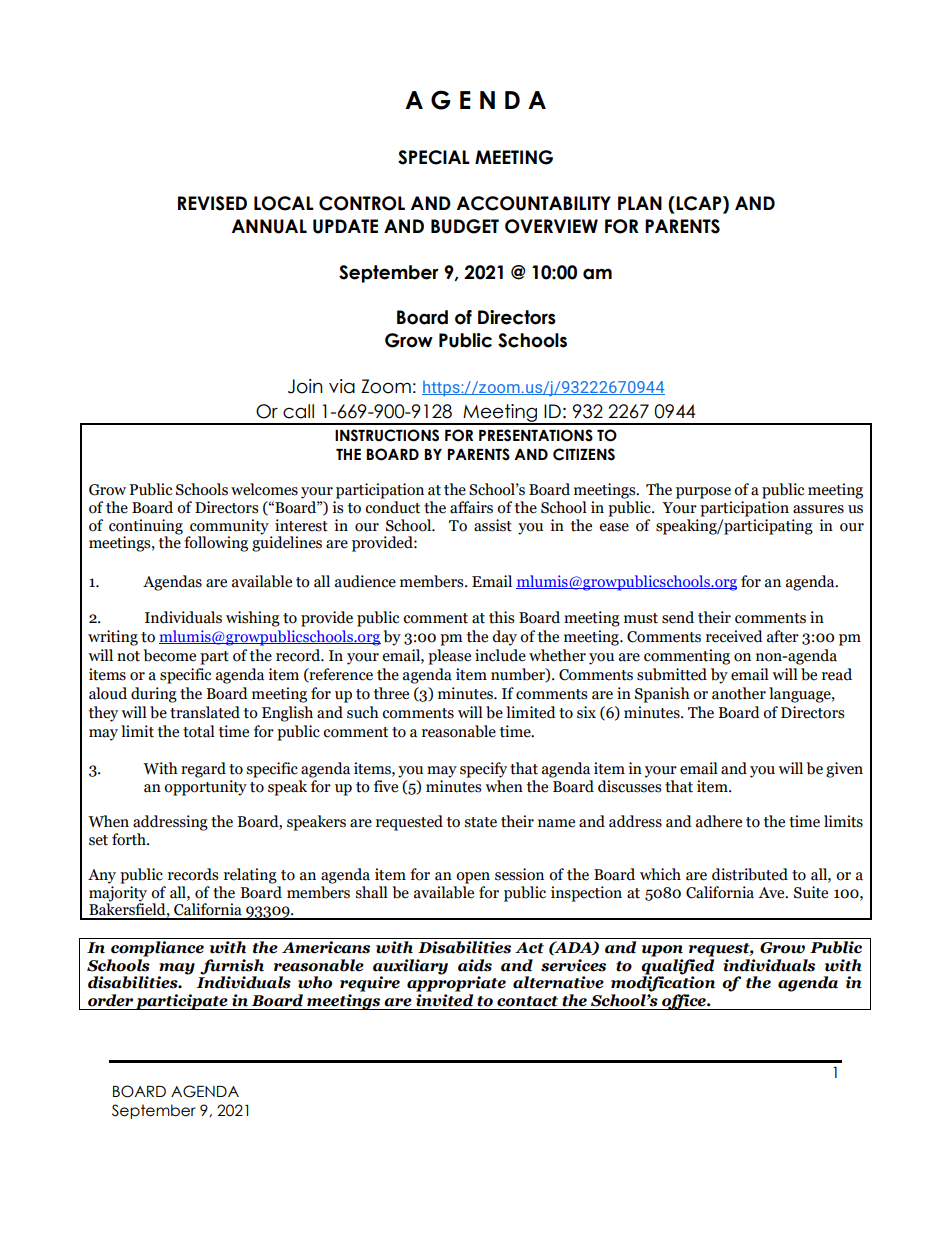 The width and height of the screenshot is (952, 1233). I want to click on furnish, so click(232, 967).
